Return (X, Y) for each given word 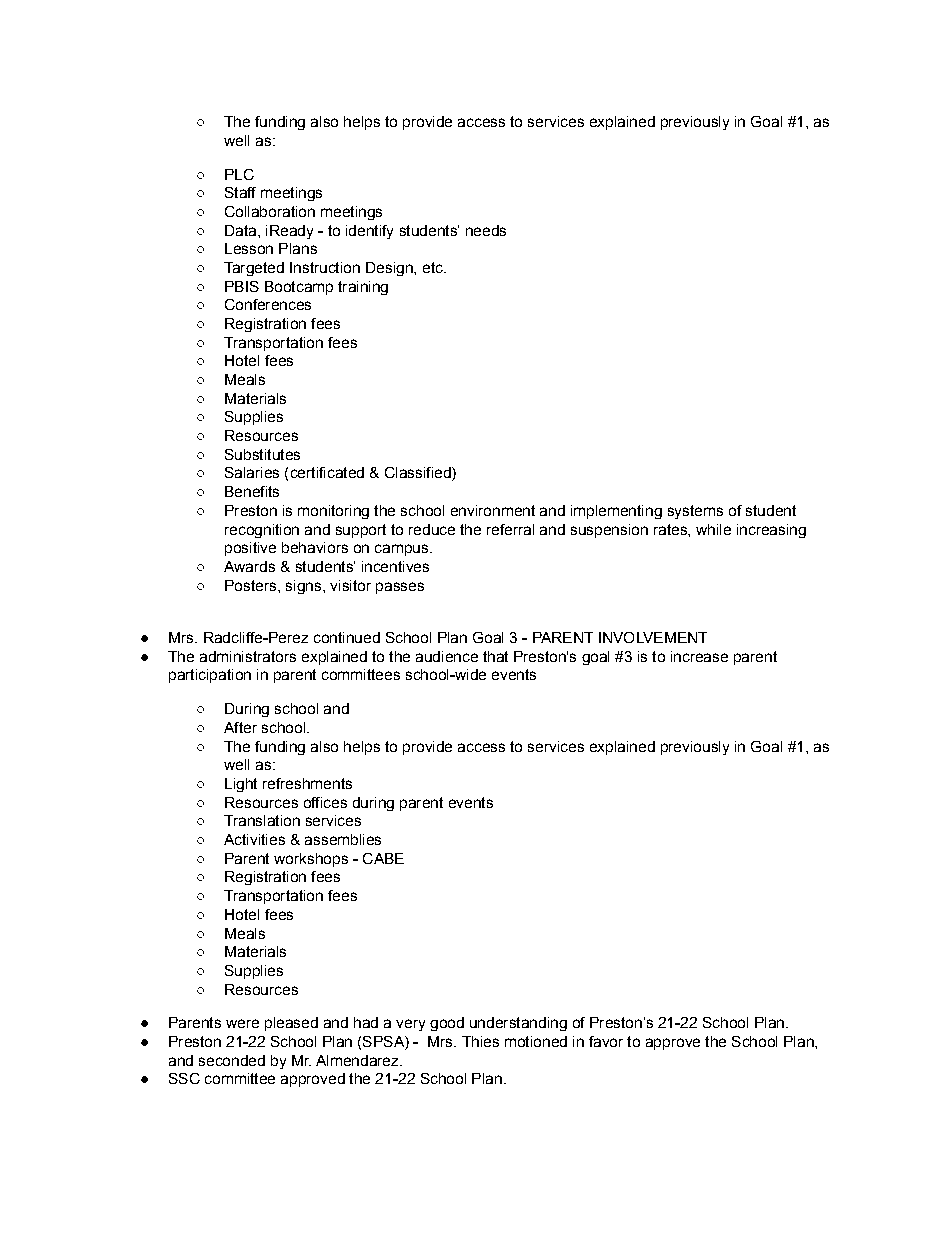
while (713, 529)
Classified (419, 474)
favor (606, 1041)
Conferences (268, 304)
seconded (232, 1060)
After (240, 727)
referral (510, 529)
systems (695, 512)
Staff (240, 192)
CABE (383, 858)
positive (250, 549)
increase (699, 656)
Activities (254, 839)
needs (486, 230)
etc (434, 267)
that (495, 656)
